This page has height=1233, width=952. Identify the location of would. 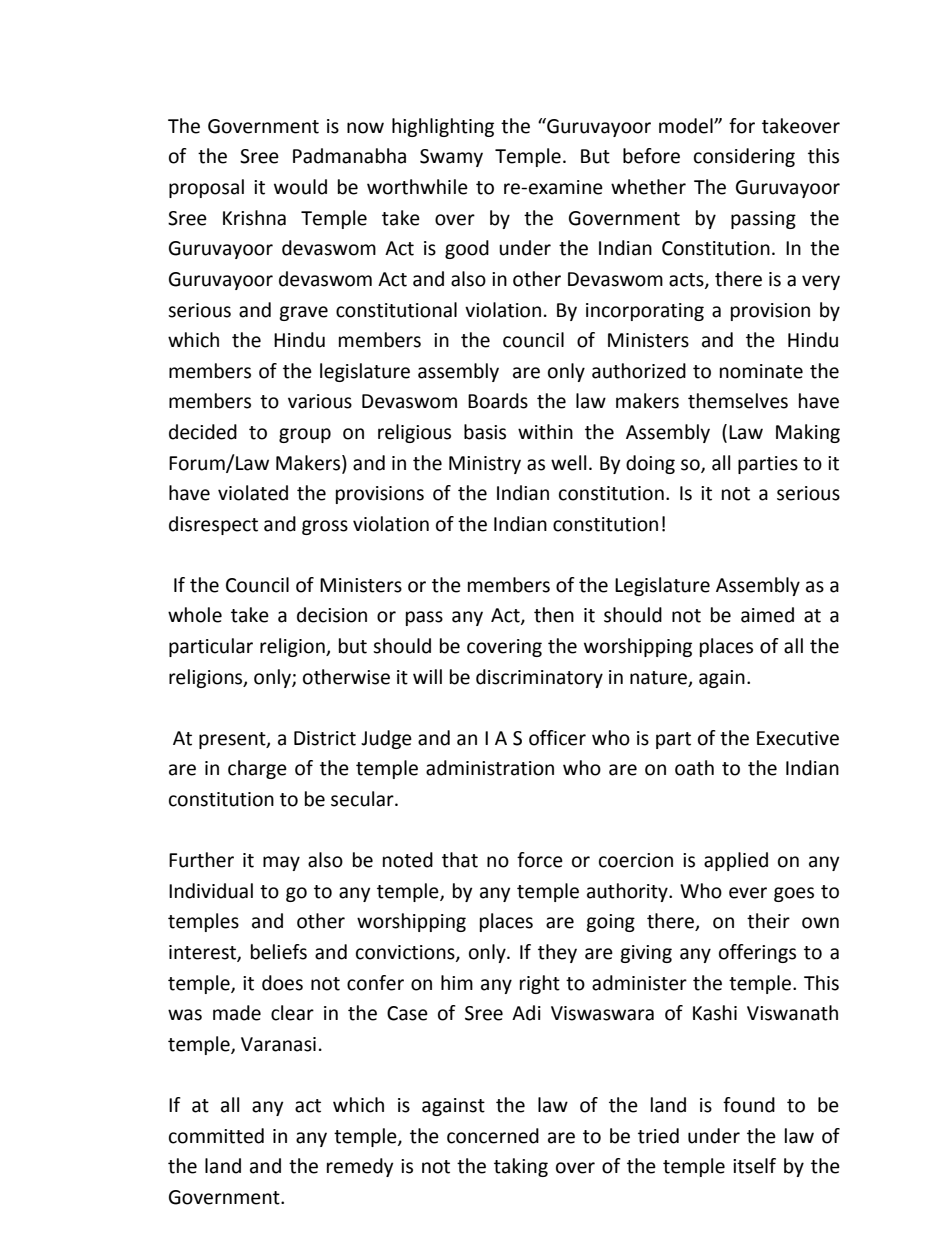
(300, 187).
